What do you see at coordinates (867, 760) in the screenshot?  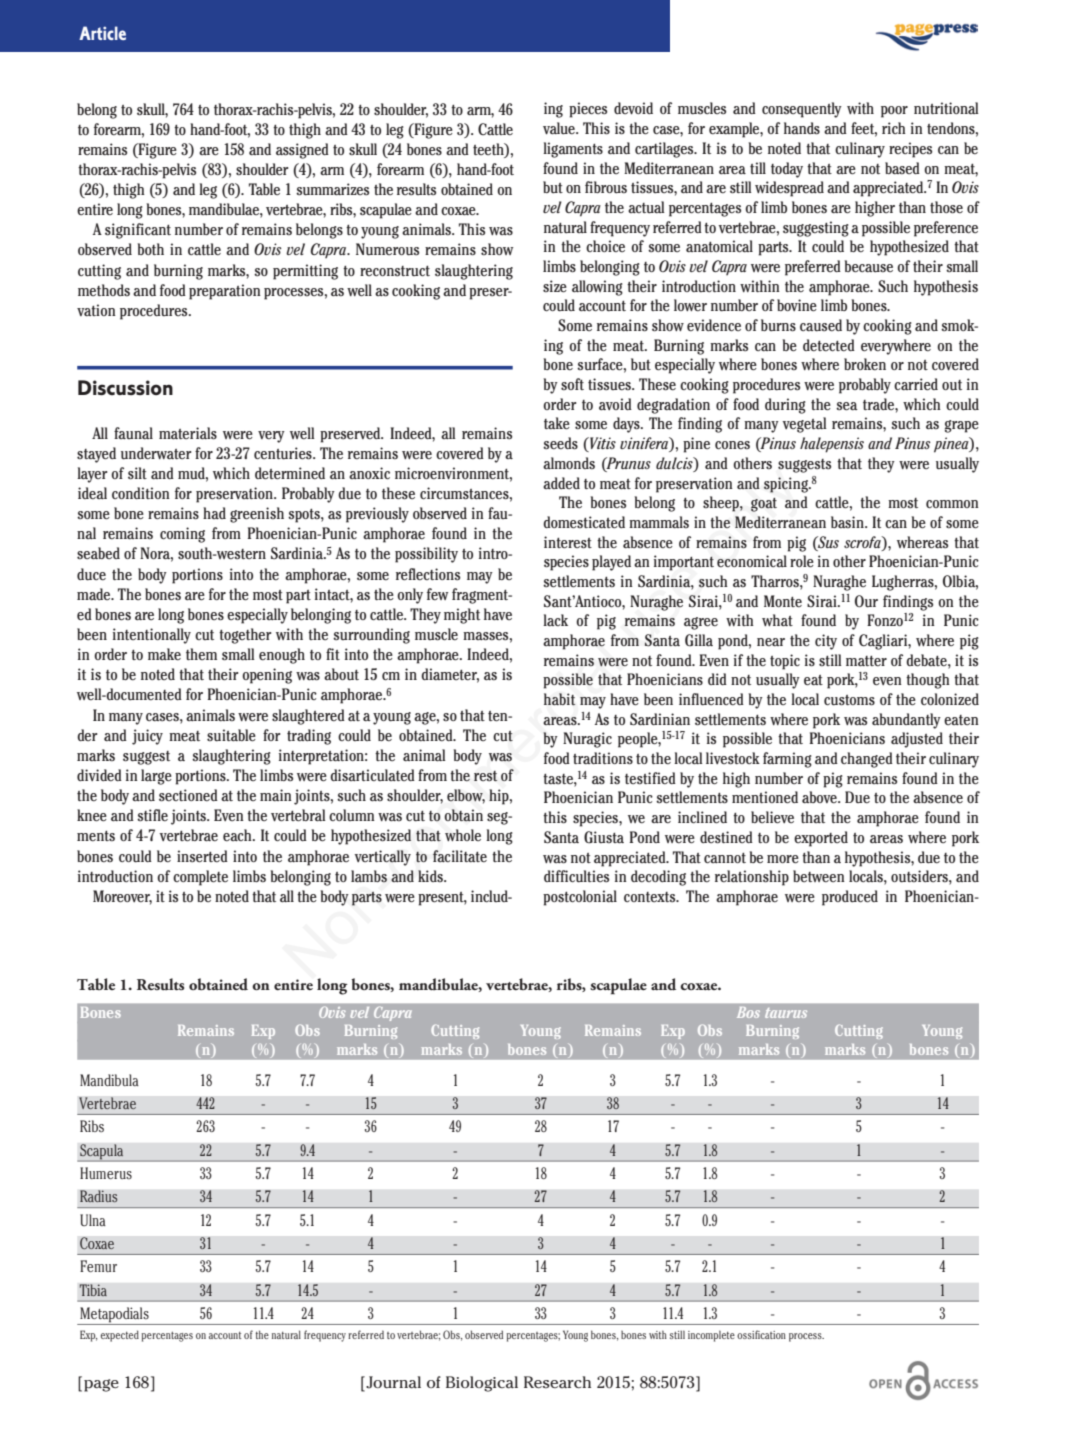 I see `changed` at bounding box center [867, 760].
